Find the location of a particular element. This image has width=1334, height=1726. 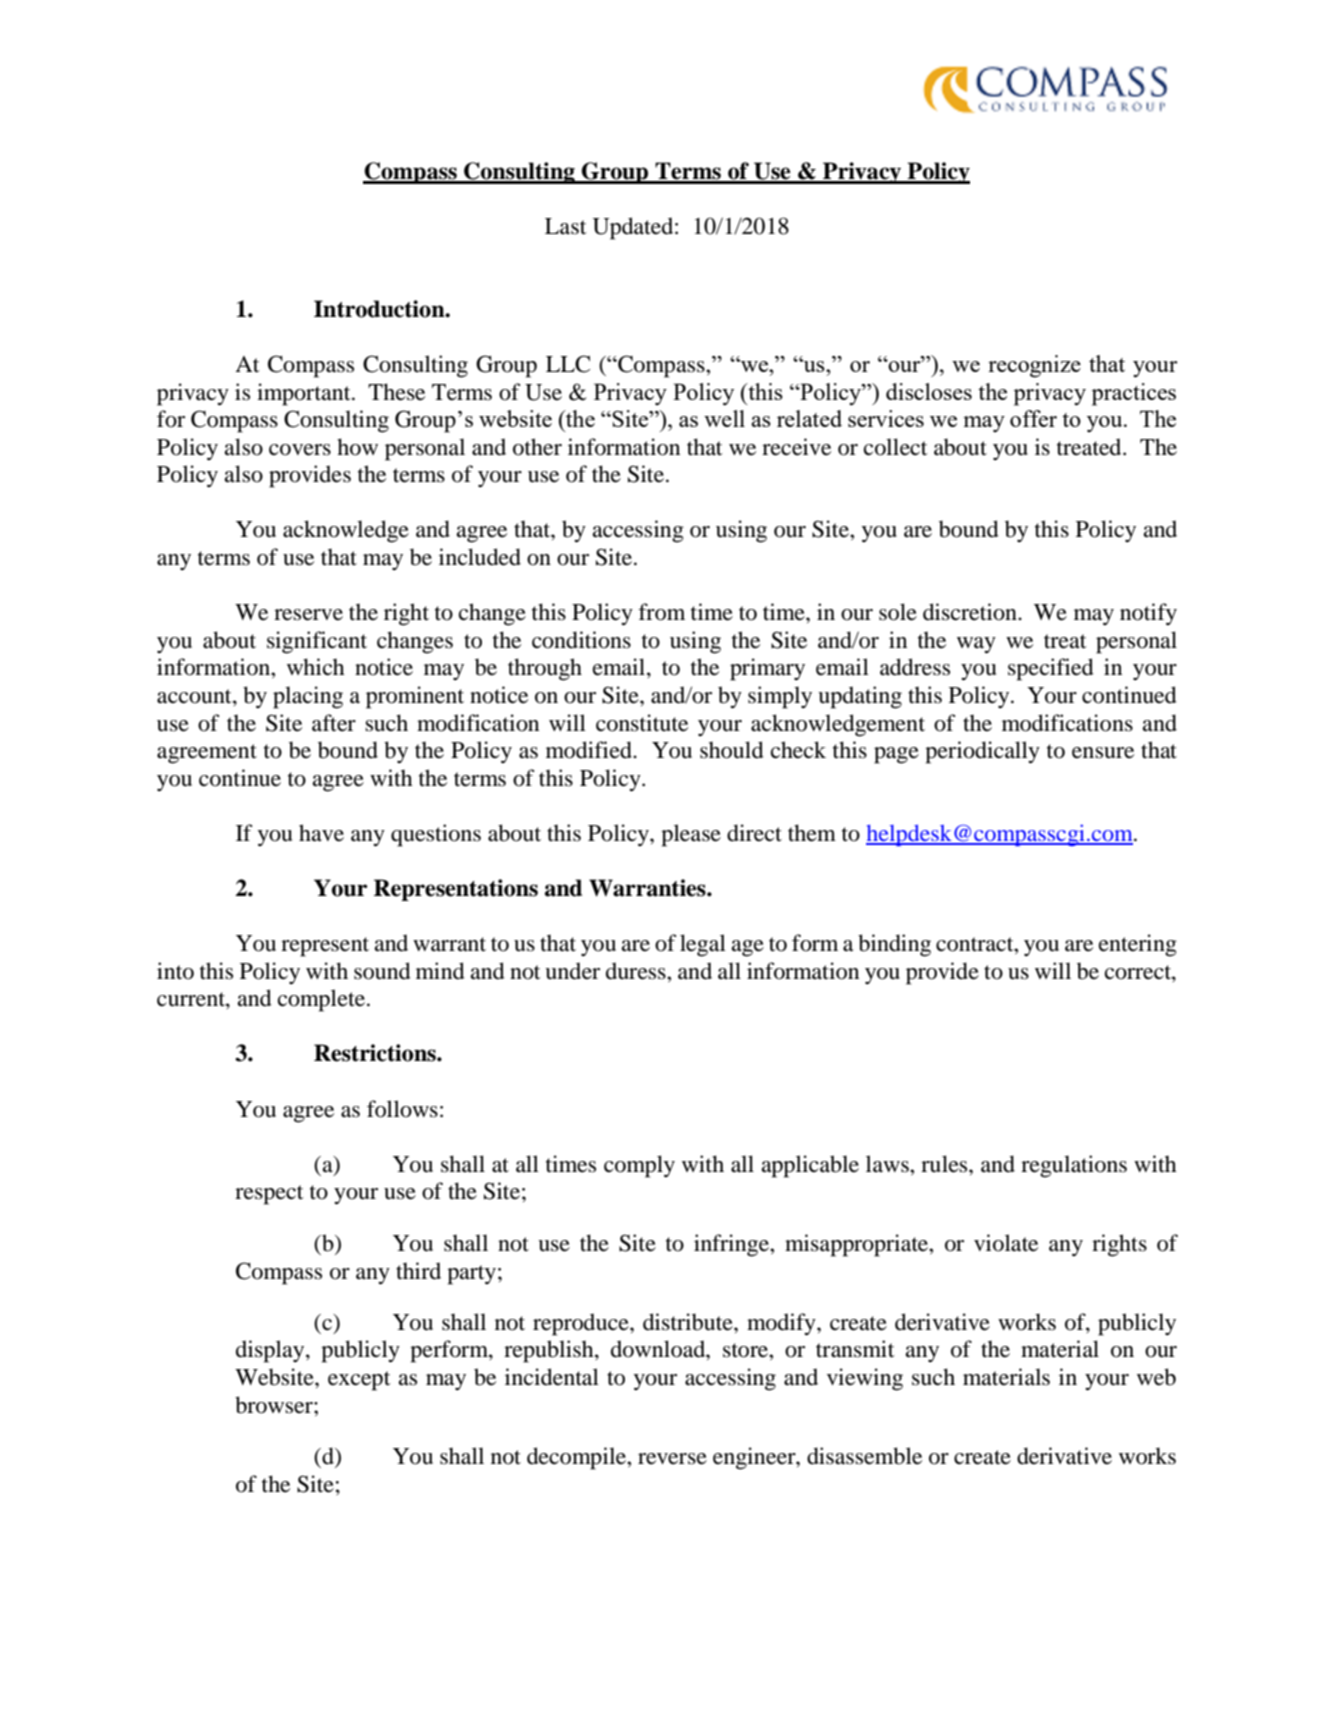

have is located at coordinates (321, 833).
